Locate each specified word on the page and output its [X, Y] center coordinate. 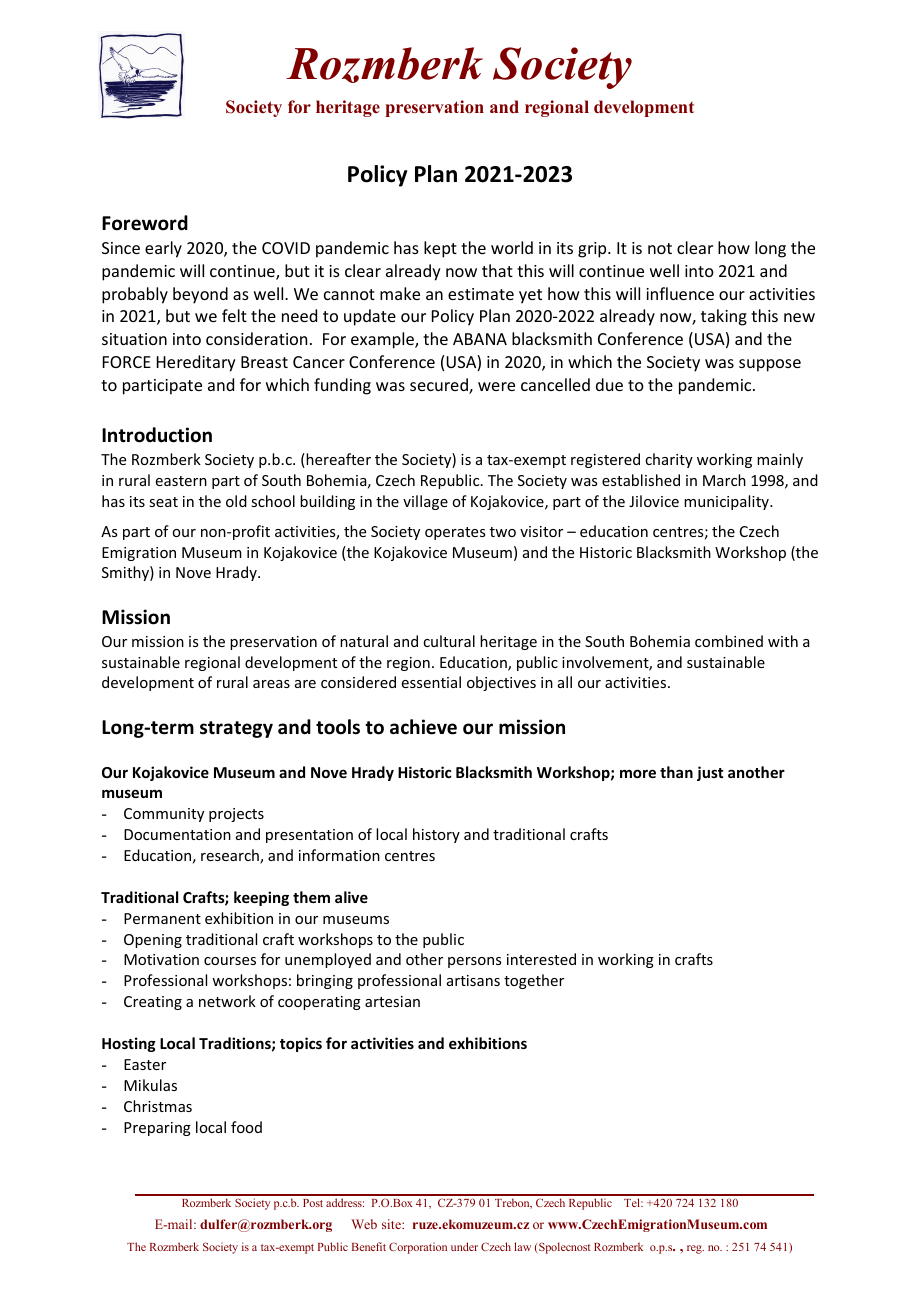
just [710, 773]
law [522, 1246]
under [464, 1246]
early [163, 249]
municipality [727, 502]
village [425, 502]
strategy [236, 729]
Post [313, 1203]
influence [680, 293]
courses [230, 961]
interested [541, 959]
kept [440, 249]
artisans [473, 980]
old [236, 501]
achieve [423, 727]
